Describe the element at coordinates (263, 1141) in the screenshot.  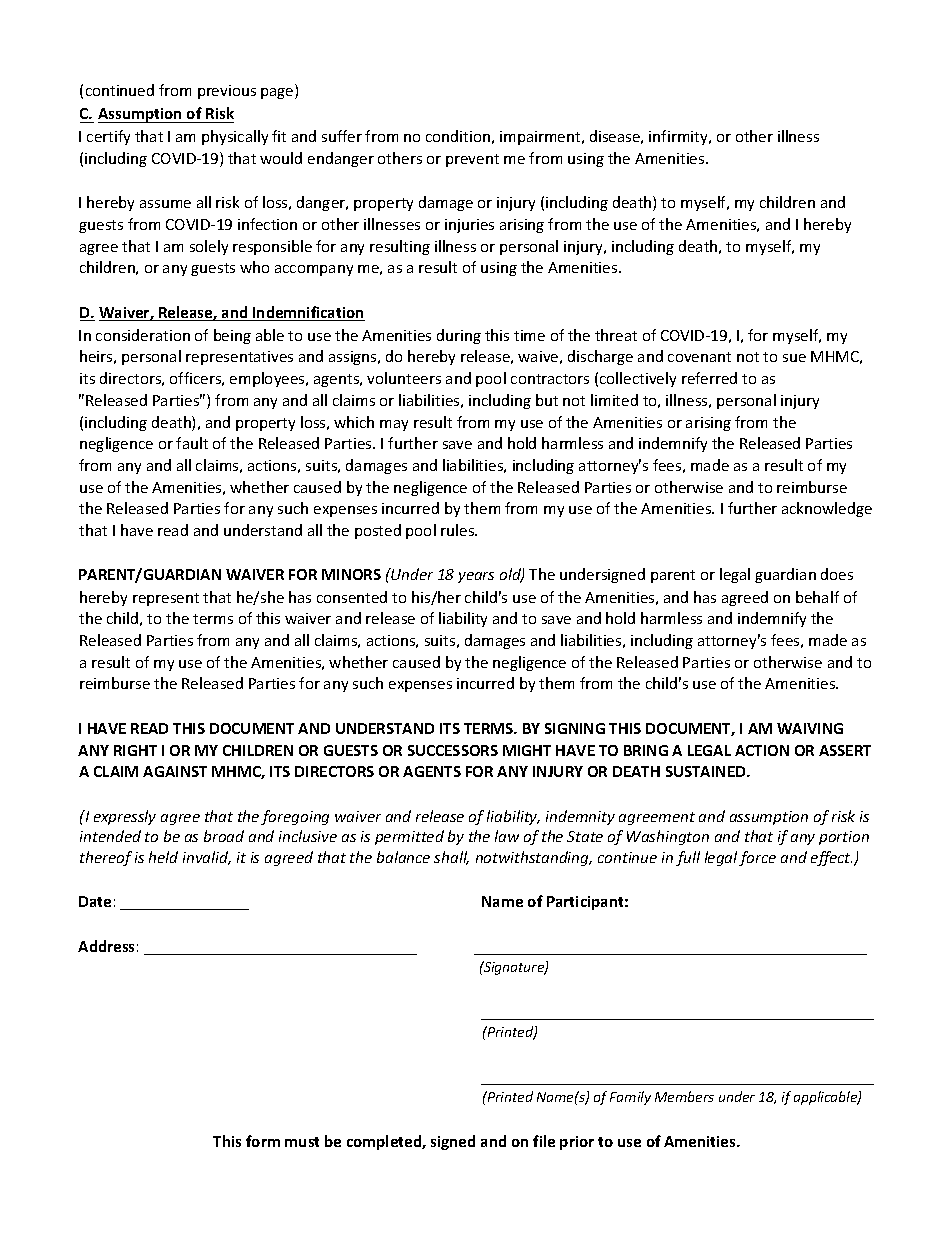
I see `form` at that location.
